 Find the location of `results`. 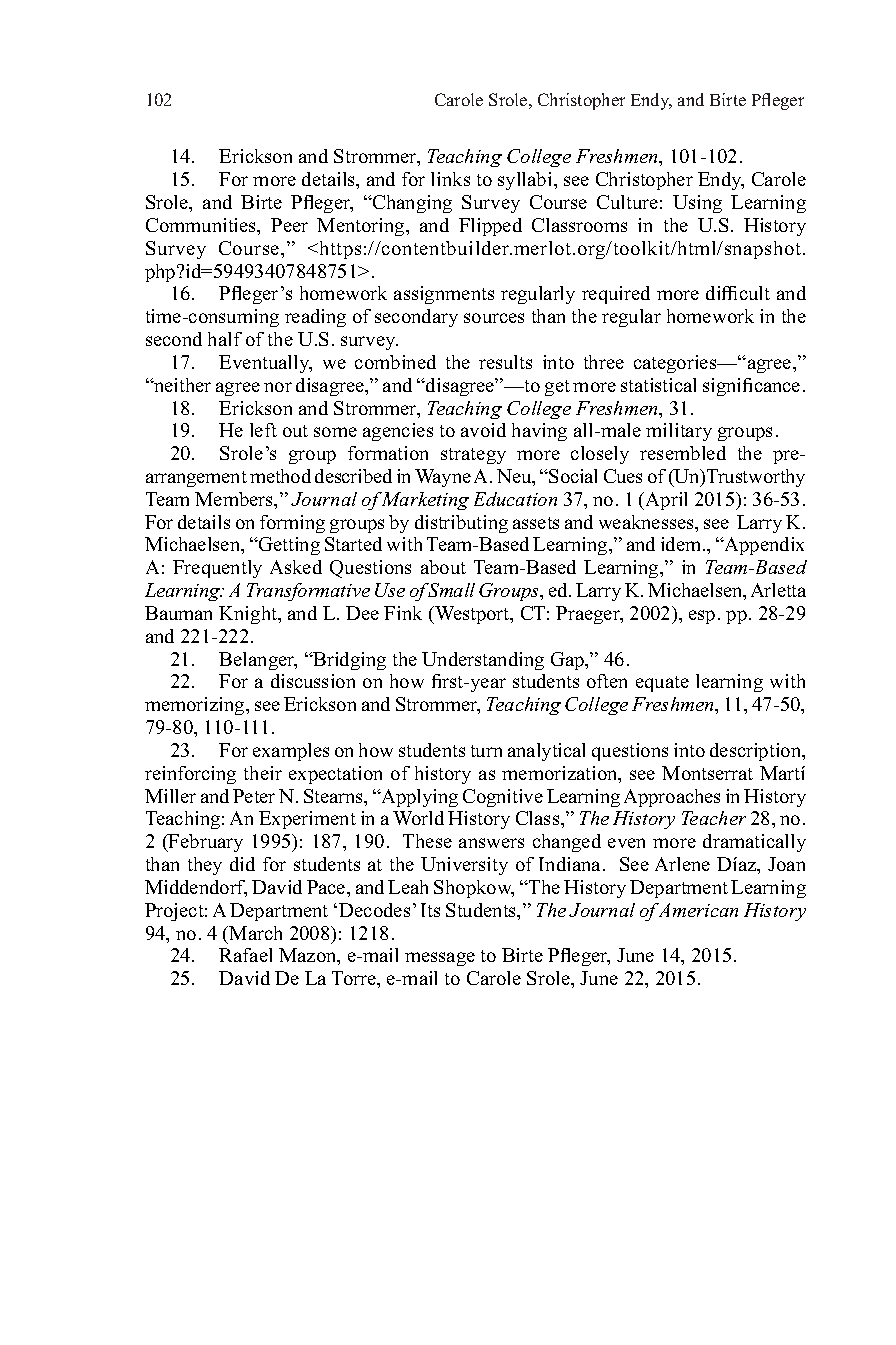

results is located at coordinates (505, 362).
